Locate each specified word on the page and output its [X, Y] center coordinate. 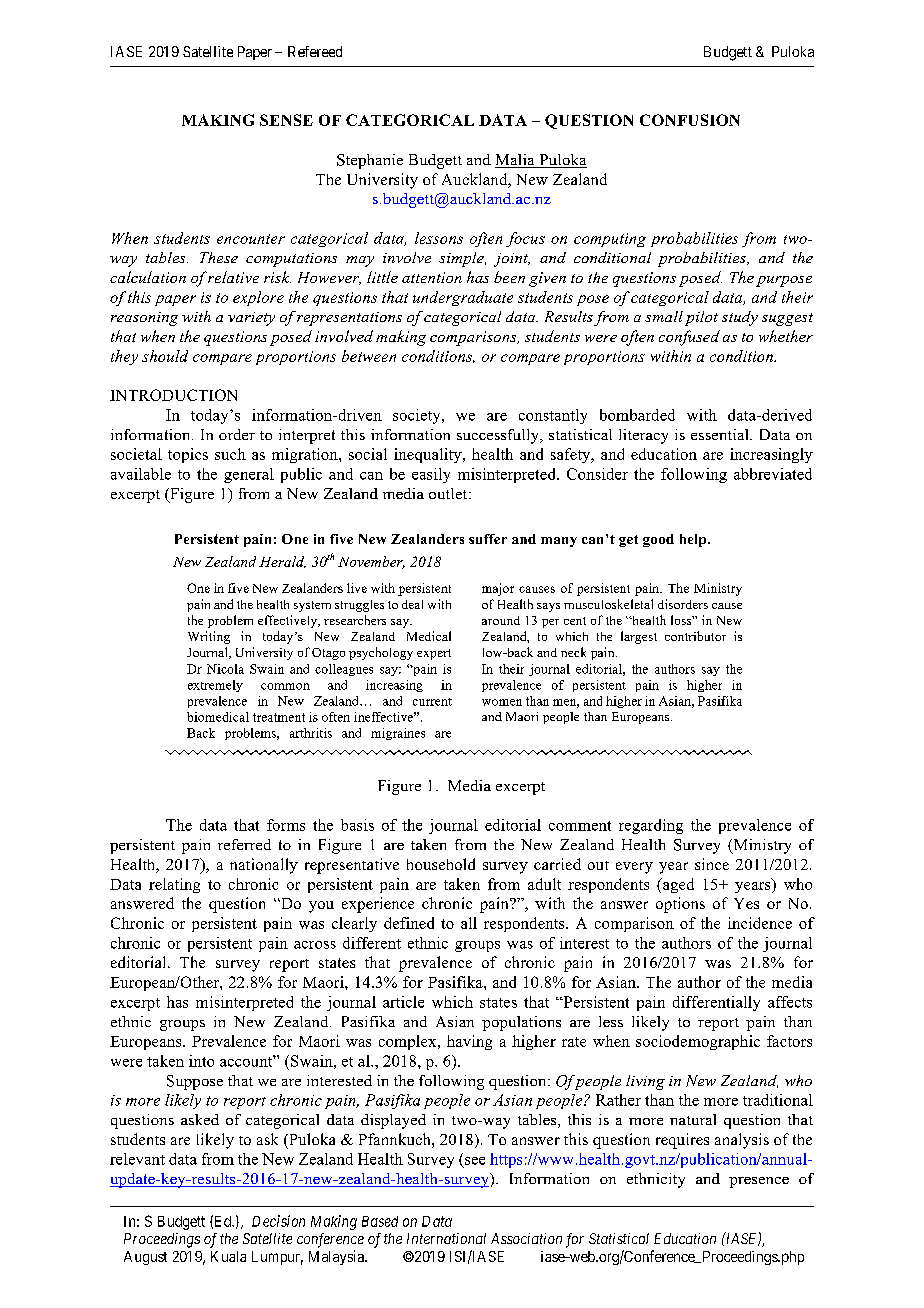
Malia [516, 161]
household [441, 864]
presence [759, 1182]
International [446, 1238]
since [712, 864]
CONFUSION [690, 120]
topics [188, 455]
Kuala [228, 1256]
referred [244, 844]
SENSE [286, 120]
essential [721, 434]
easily [431, 475]
